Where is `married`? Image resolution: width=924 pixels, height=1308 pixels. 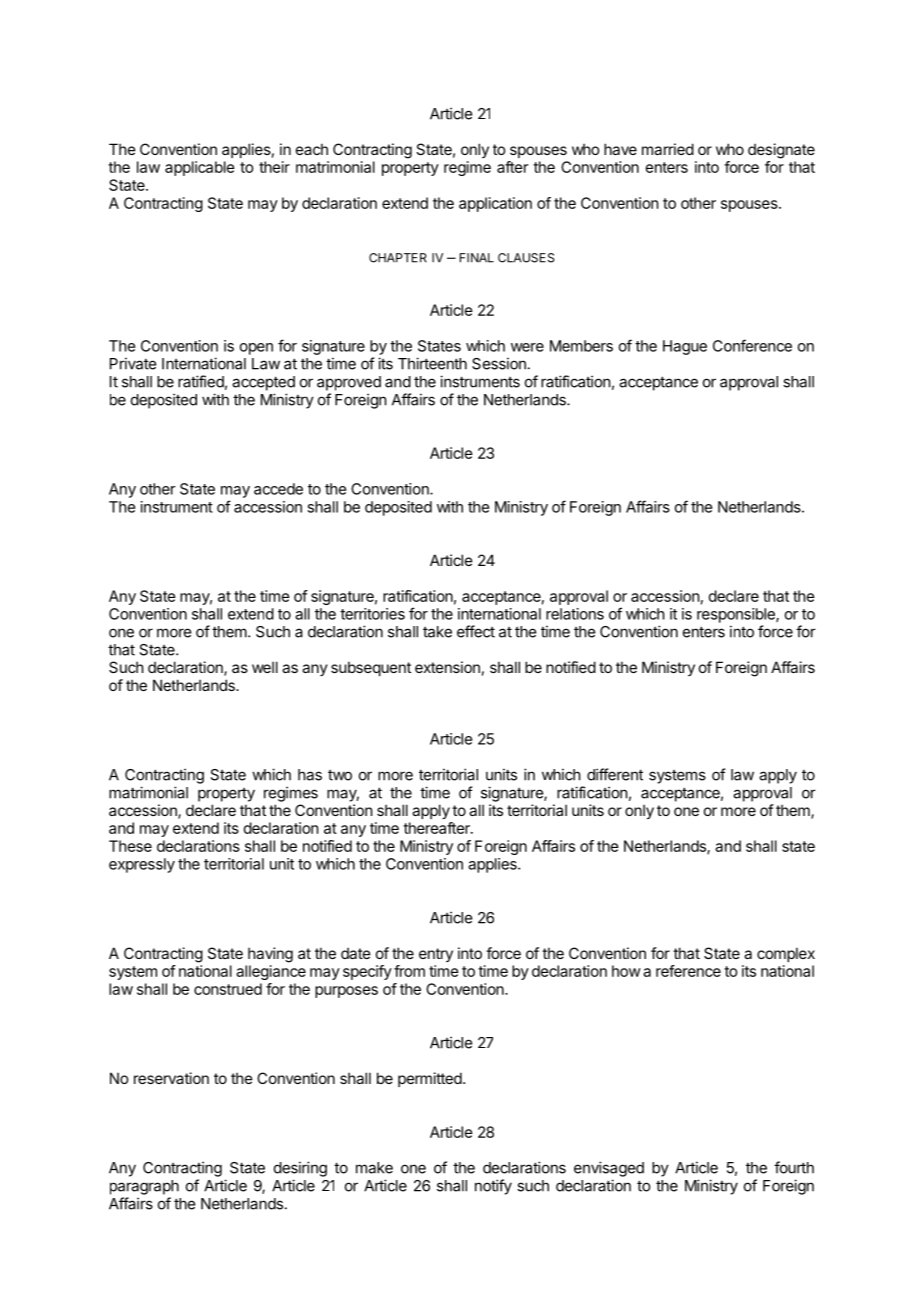 married is located at coordinates (668, 149).
